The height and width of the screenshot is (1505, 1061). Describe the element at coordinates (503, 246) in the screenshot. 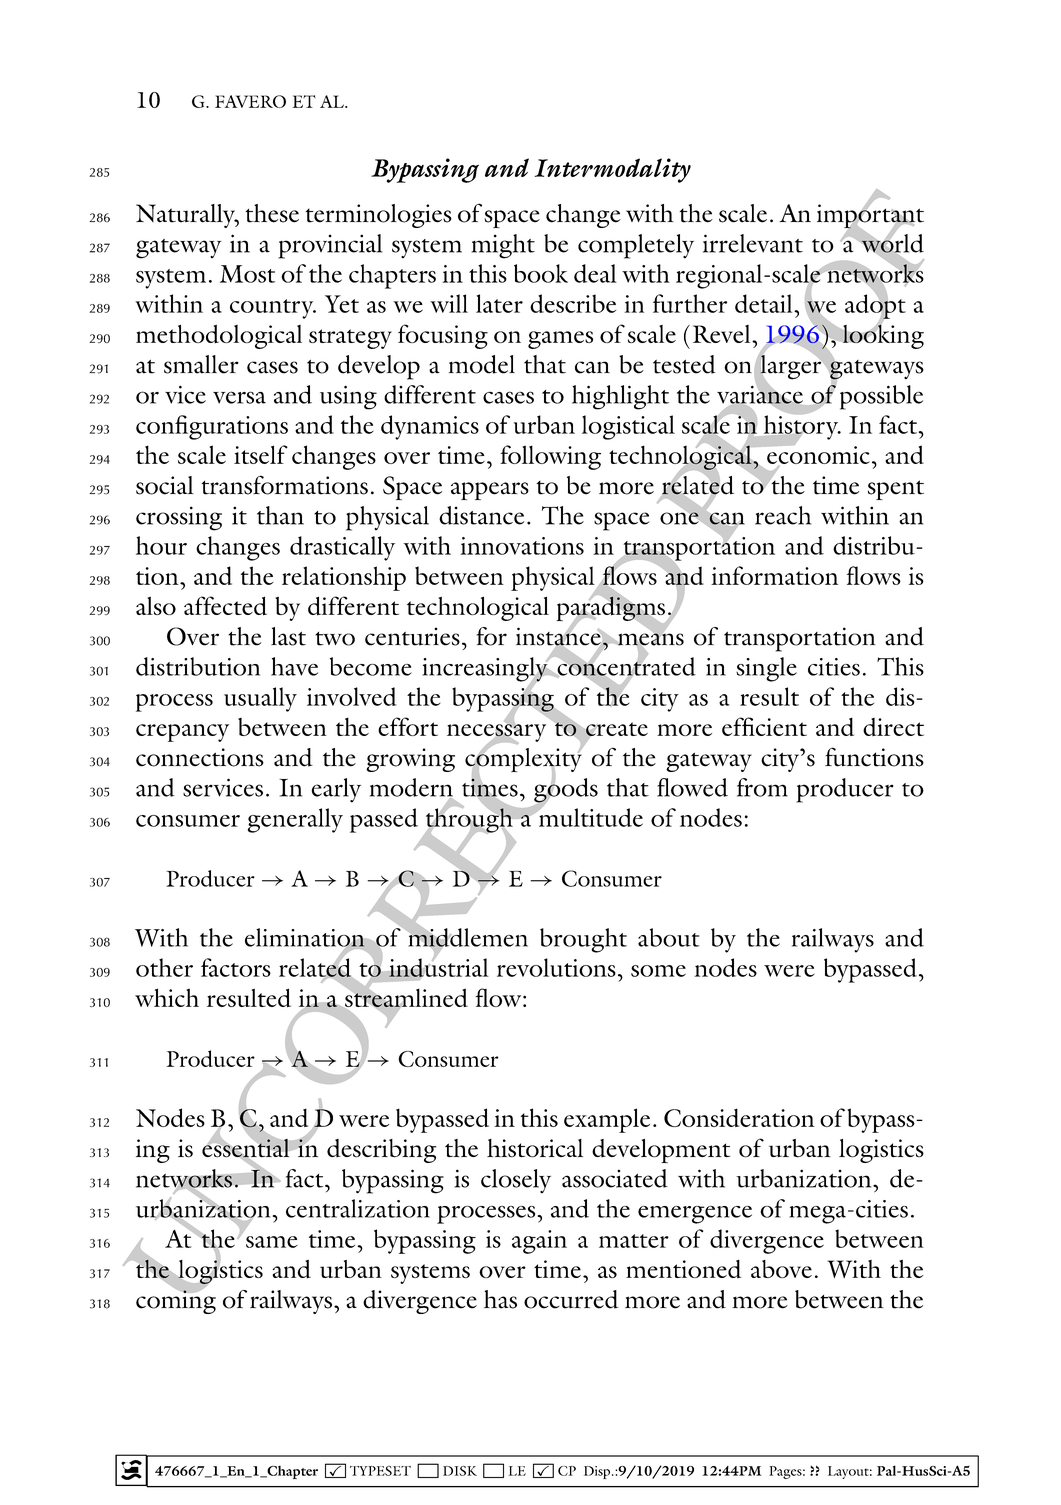

I see `might` at that location.
